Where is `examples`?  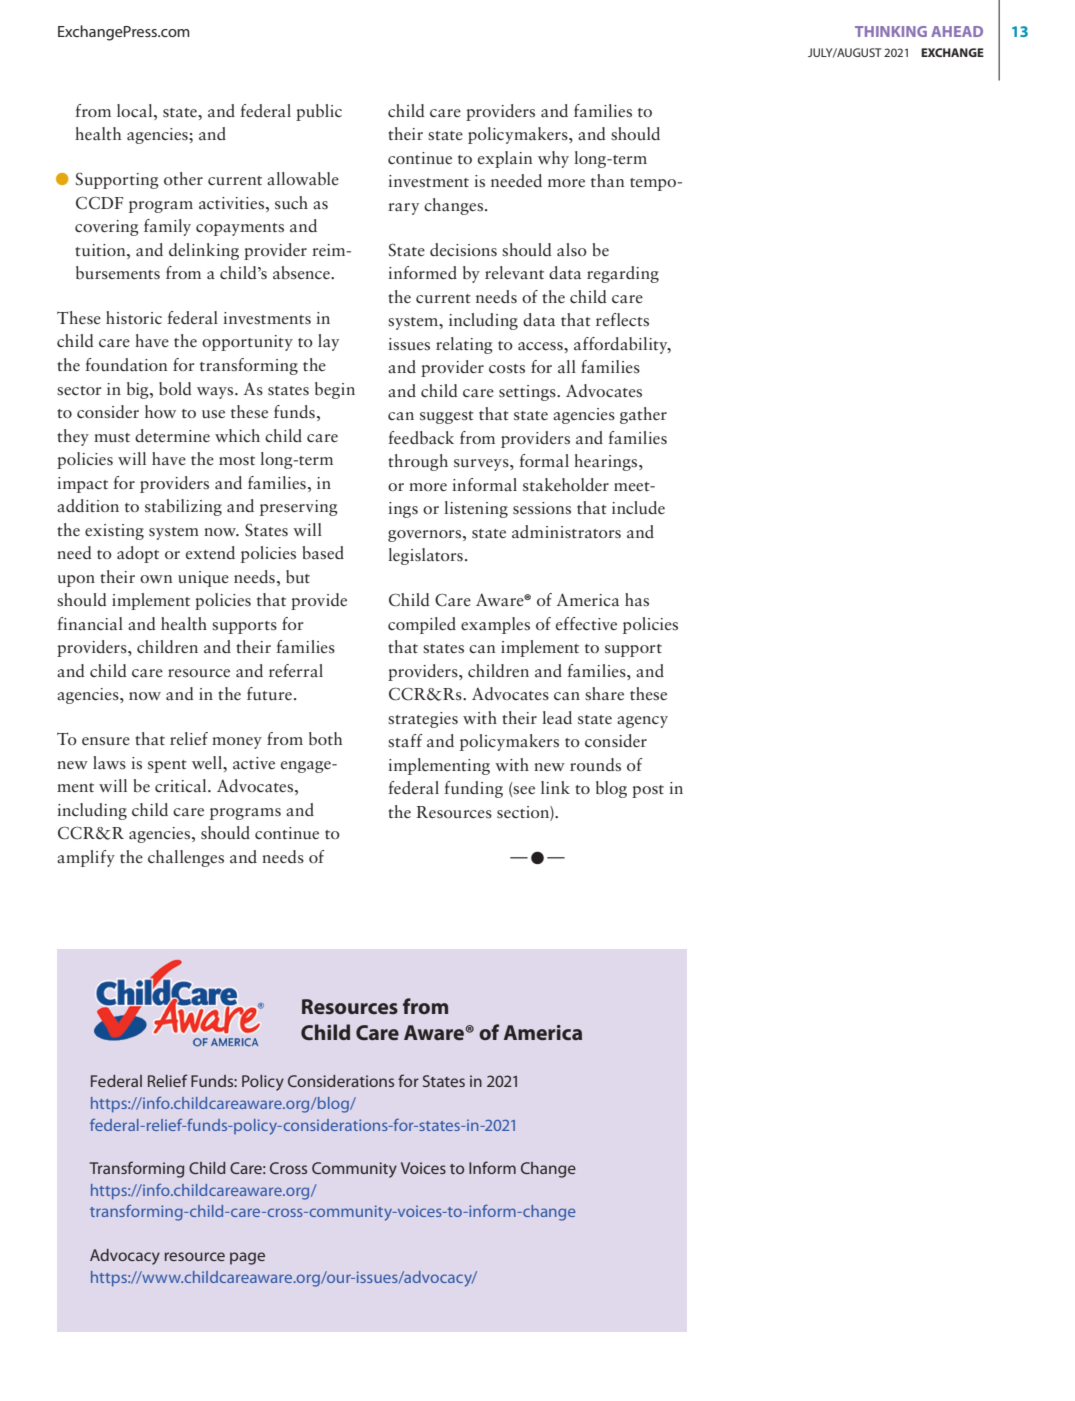
examples is located at coordinates (495, 625).
